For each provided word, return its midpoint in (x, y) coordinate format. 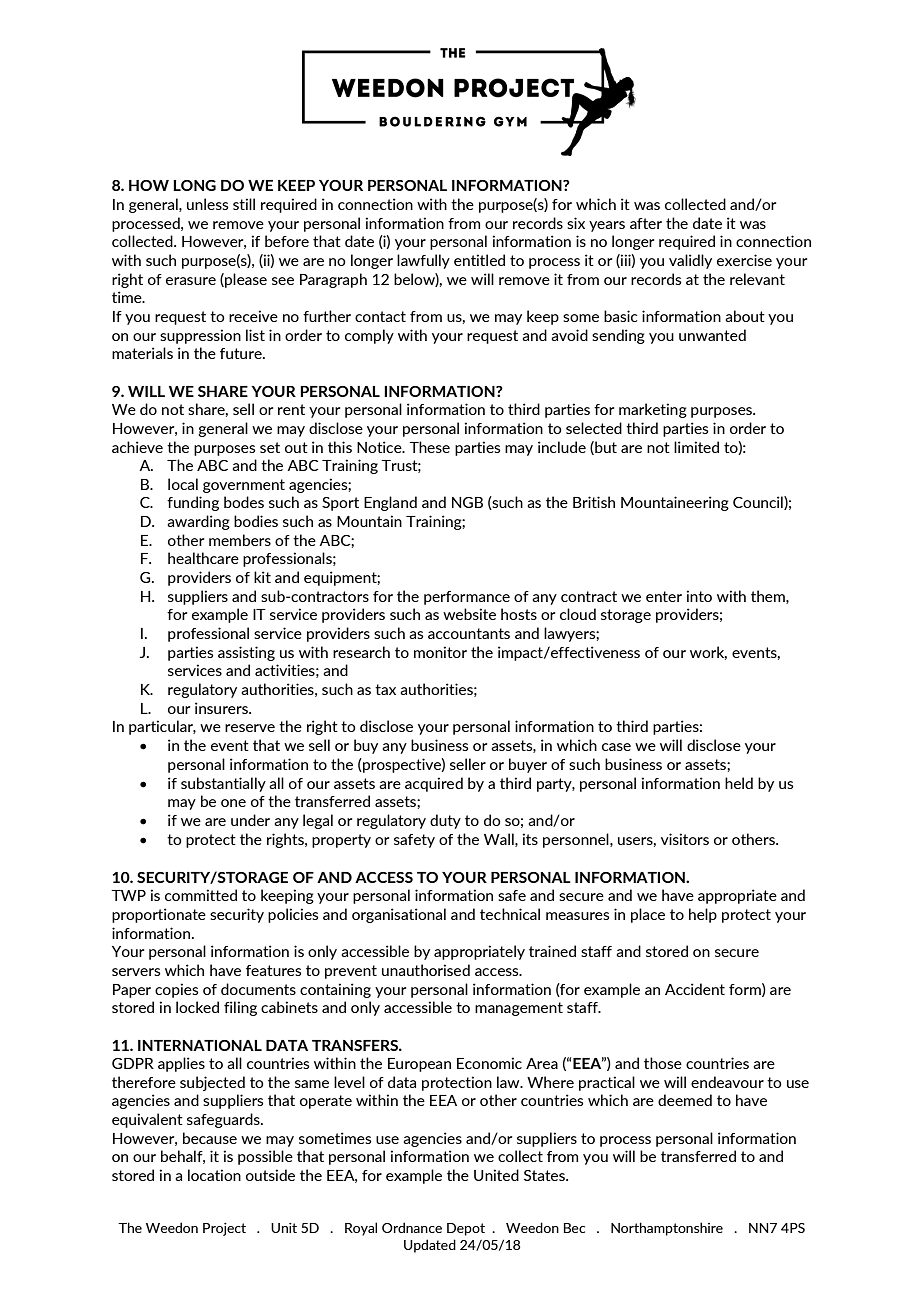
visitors (685, 839)
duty (445, 821)
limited (696, 447)
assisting (246, 653)
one (233, 803)
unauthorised (426, 970)
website (469, 614)
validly (690, 261)
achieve (137, 447)
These (429, 447)
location (214, 1175)
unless (207, 204)
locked (197, 1007)
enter (664, 596)
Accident (695, 989)
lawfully (423, 261)
